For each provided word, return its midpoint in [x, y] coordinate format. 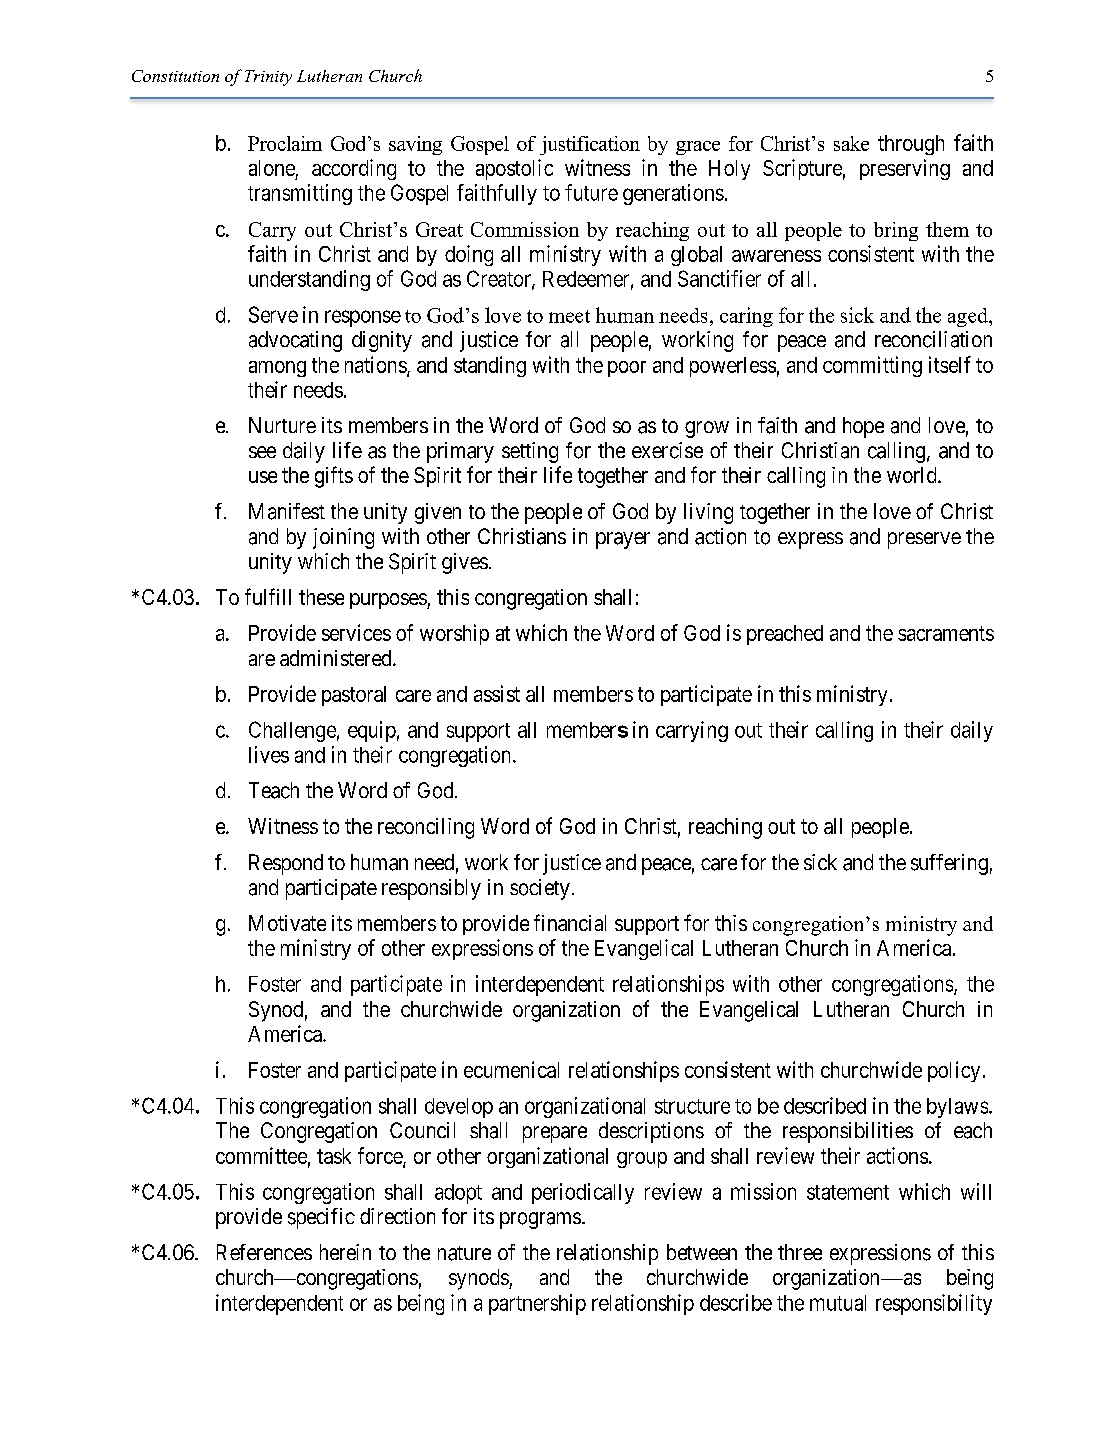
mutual [838, 1303]
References [264, 1252]
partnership [537, 1304]
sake [851, 143]
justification [590, 145]
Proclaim [285, 143]
